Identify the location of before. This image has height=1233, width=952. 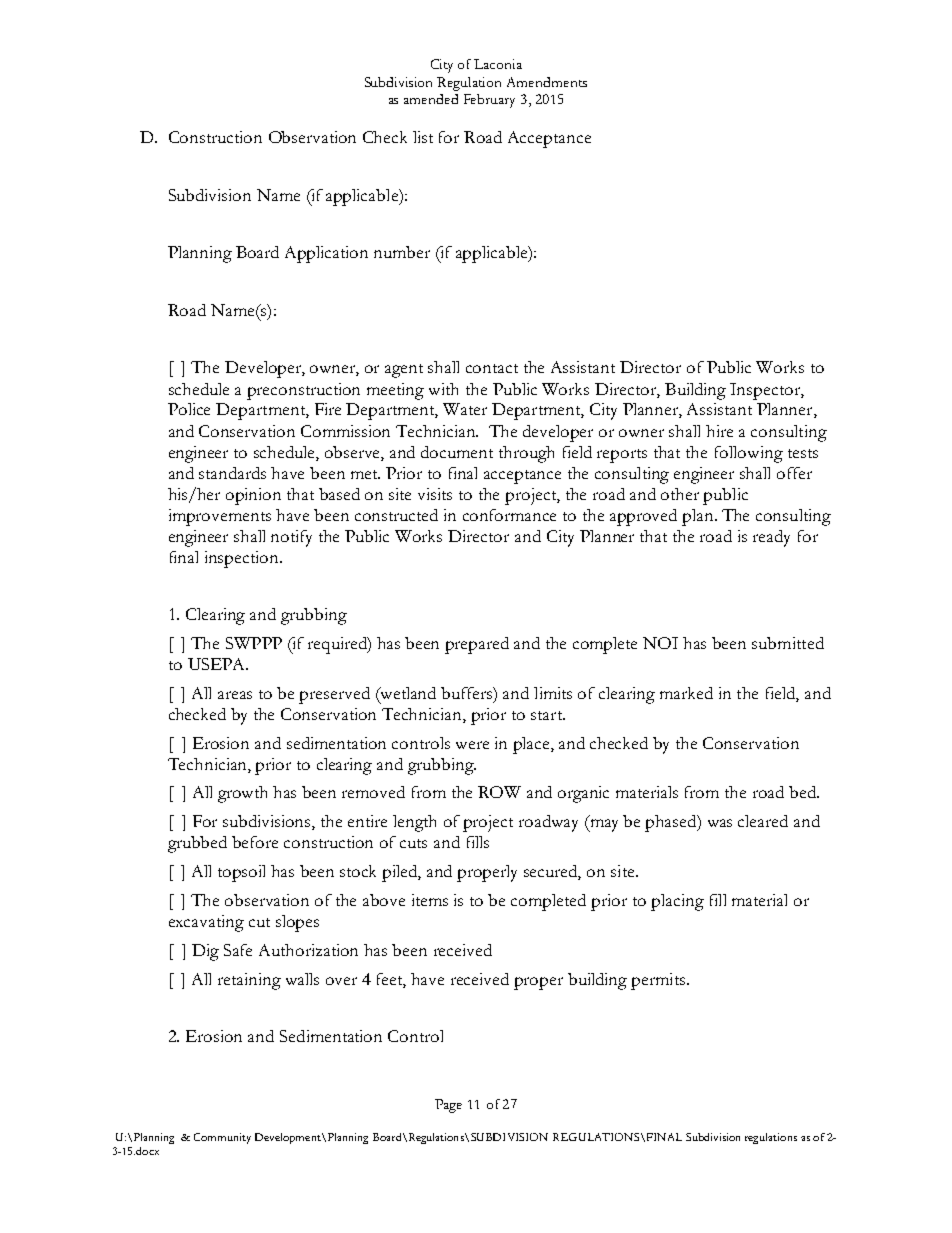
(255, 842).
